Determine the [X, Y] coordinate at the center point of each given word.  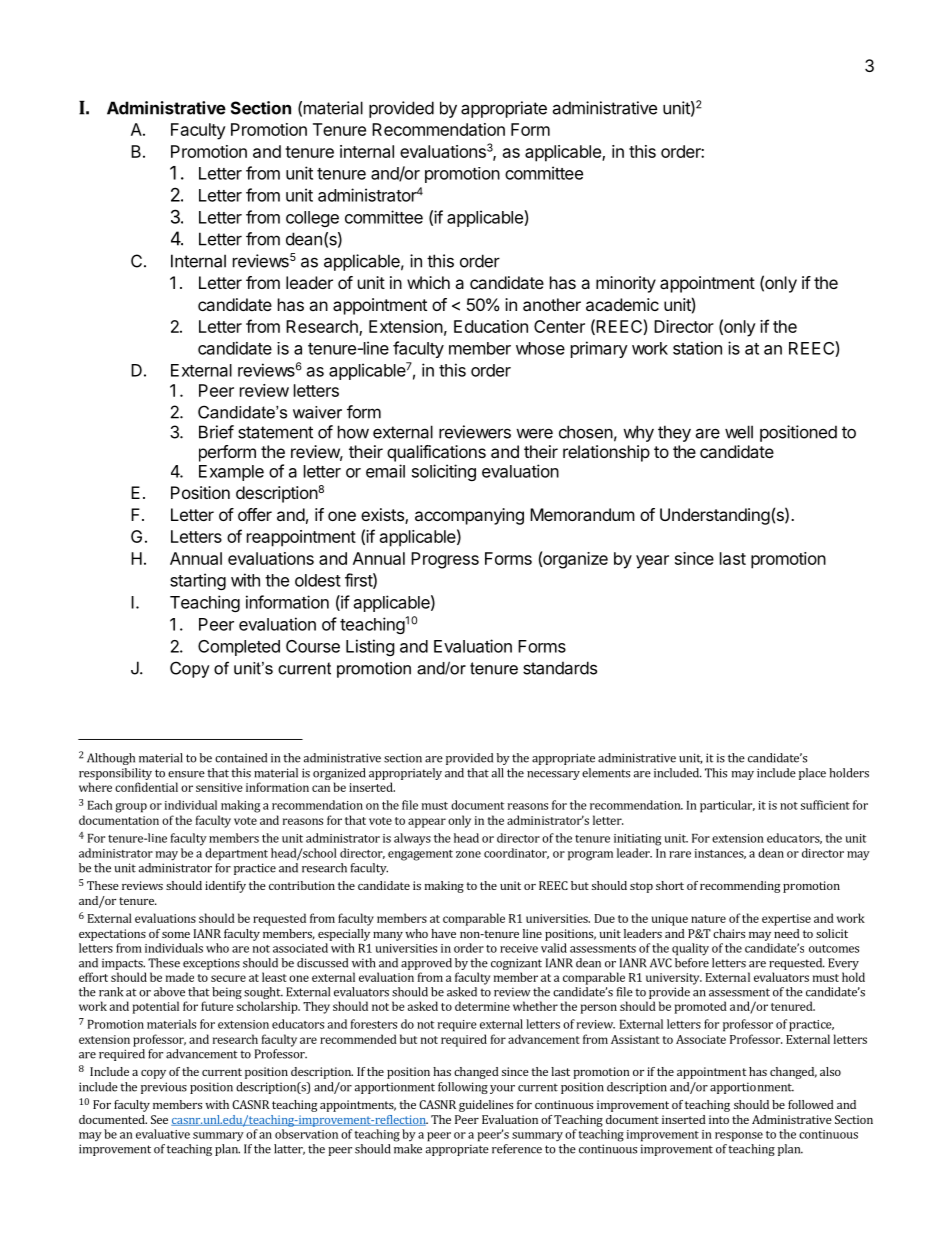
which [428, 282]
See [159, 1119]
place [812, 774]
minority [626, 284]
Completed [239, 648]
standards [560, 668]
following [463, 1088]
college [312, 219]
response [739, 1137]
